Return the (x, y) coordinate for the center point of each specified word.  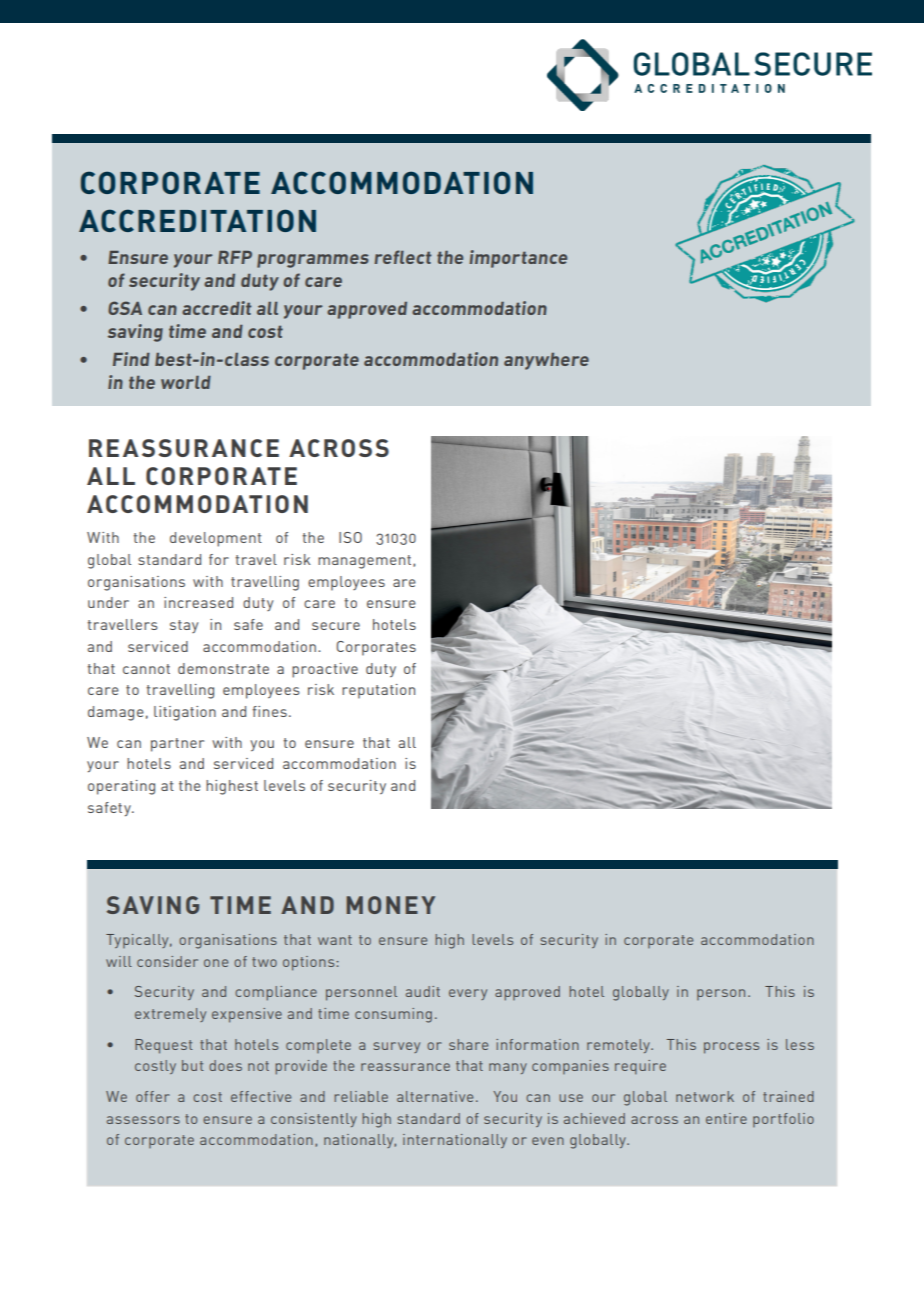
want (335, 940)
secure (336, 626)
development (216, 539)
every (468, 994)
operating (121, 787)
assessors (143, 1120)
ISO (350, 537)
